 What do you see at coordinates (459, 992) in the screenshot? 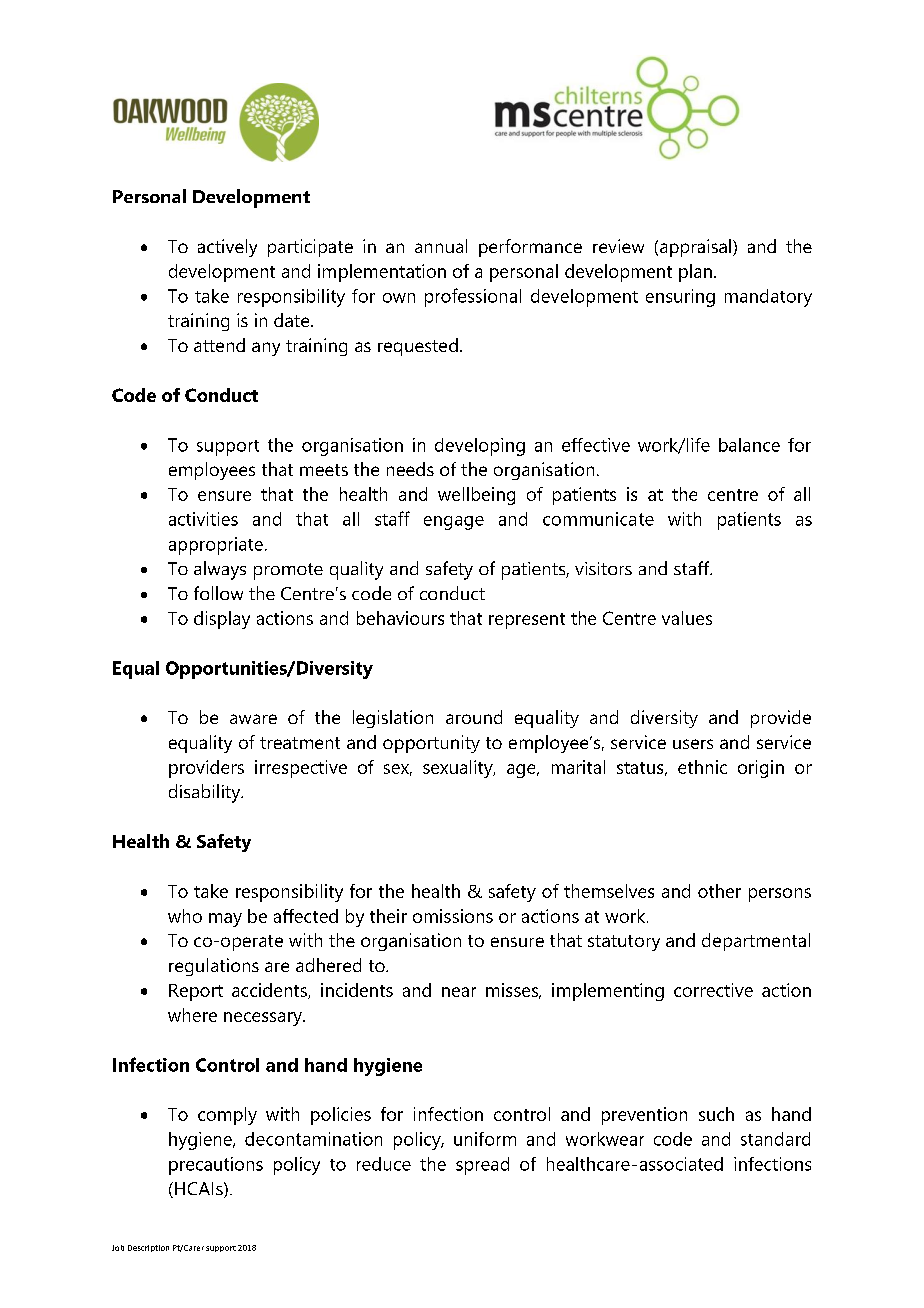
I see `near` at bounding box center [459, 992].
